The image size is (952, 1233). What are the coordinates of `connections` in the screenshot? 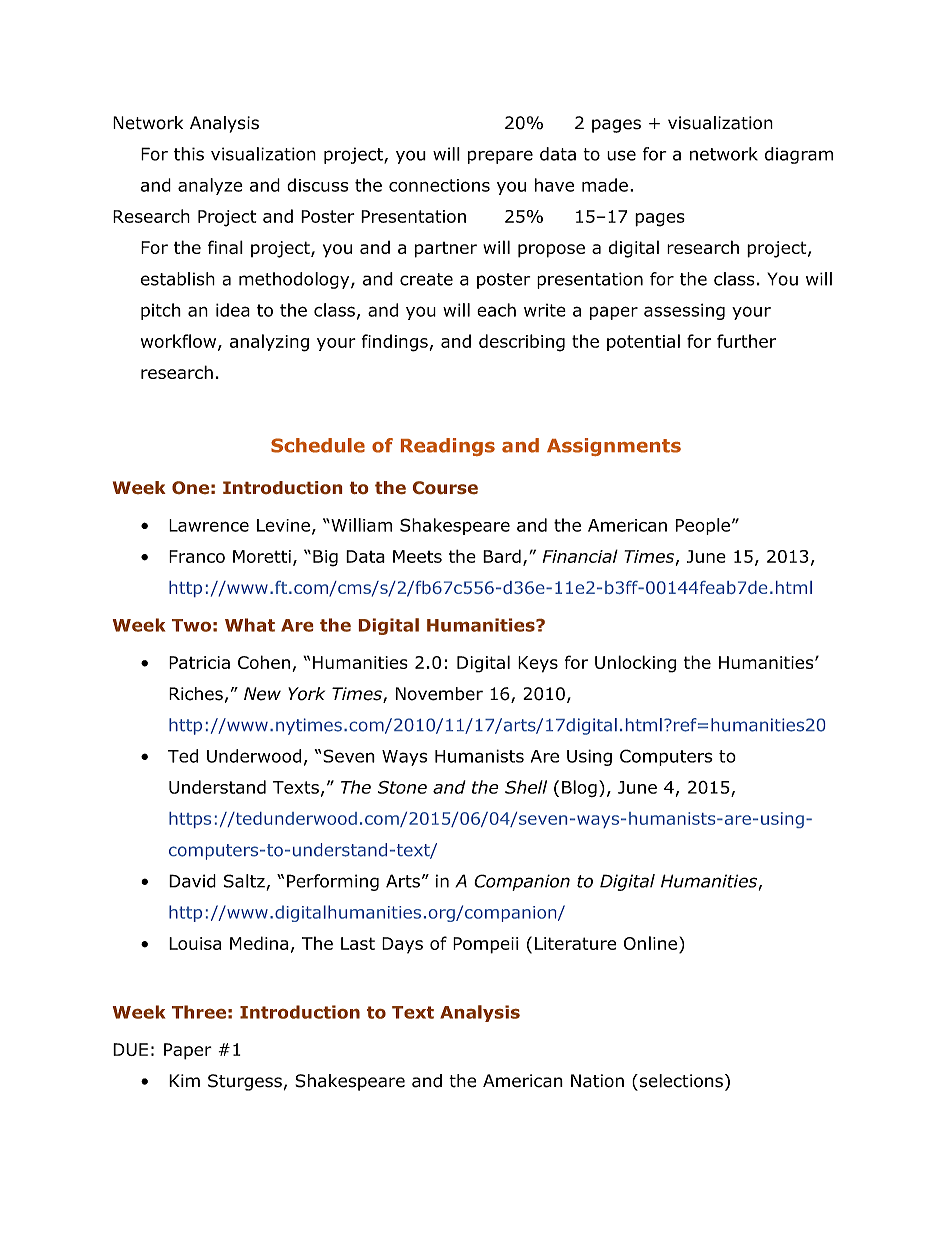 It's located at (439, 185).
